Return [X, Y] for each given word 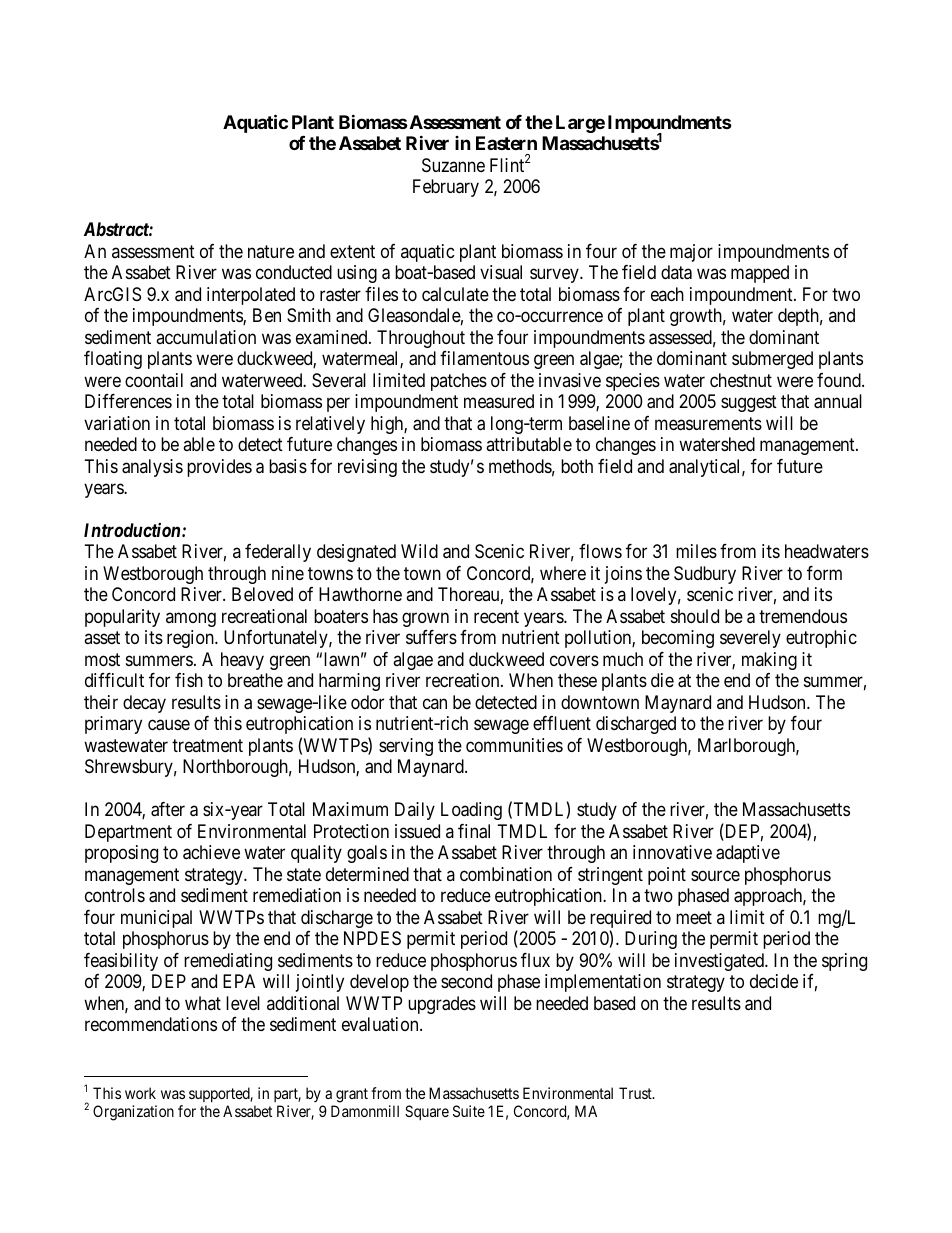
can [435, 703]
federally [278, 553]
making [769, 661]
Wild [419, 551]
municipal [156, 919]
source [715, 875]
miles [696, 551]
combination [506, 874]
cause [169, 725]
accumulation [206, 337]
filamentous [484, 358]
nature [271, 251]
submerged [772, 360]
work [140, 1093]
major [691, 253]
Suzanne [453, 165]
